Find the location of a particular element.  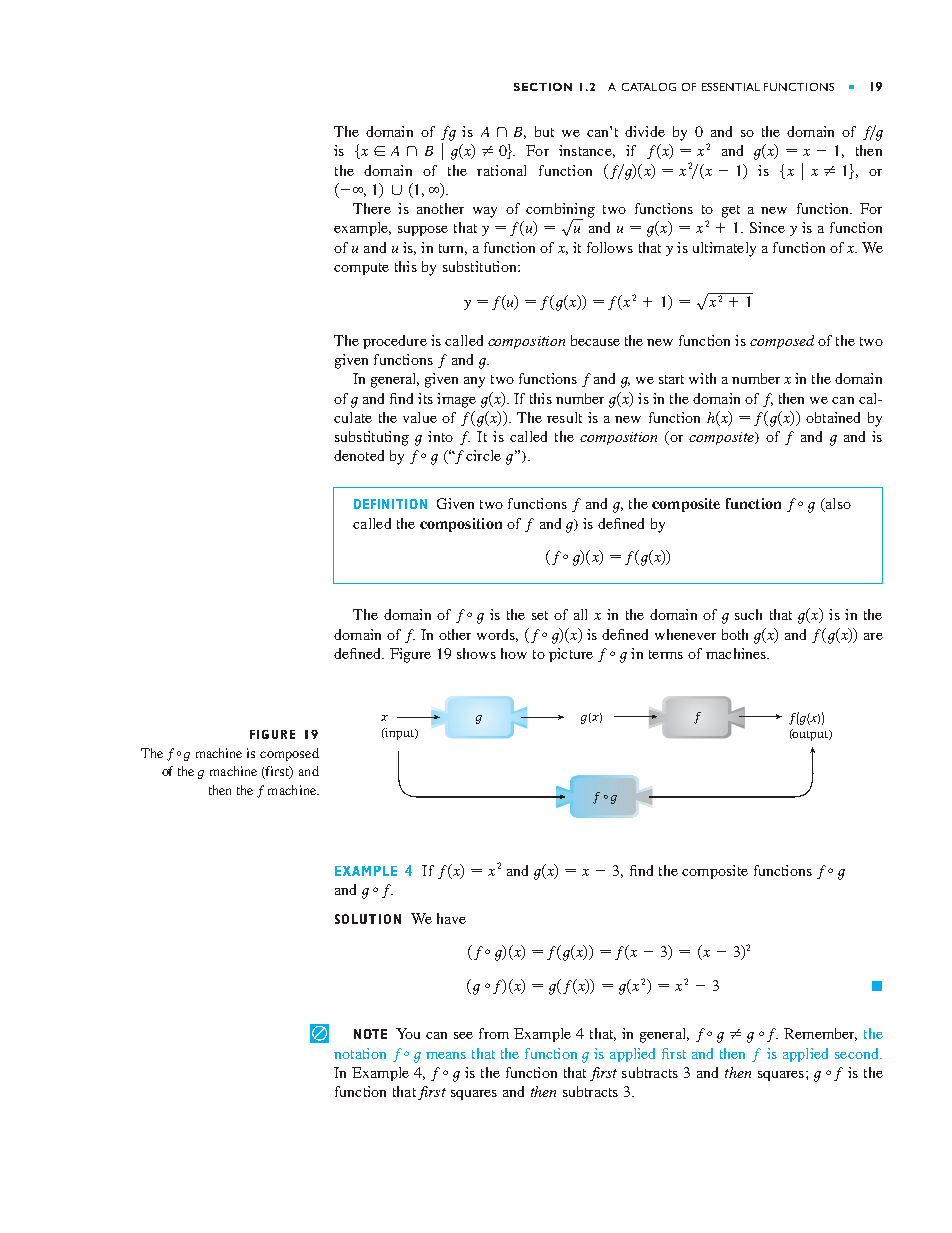

DEFINITION is located at coordinates (390, 504).
